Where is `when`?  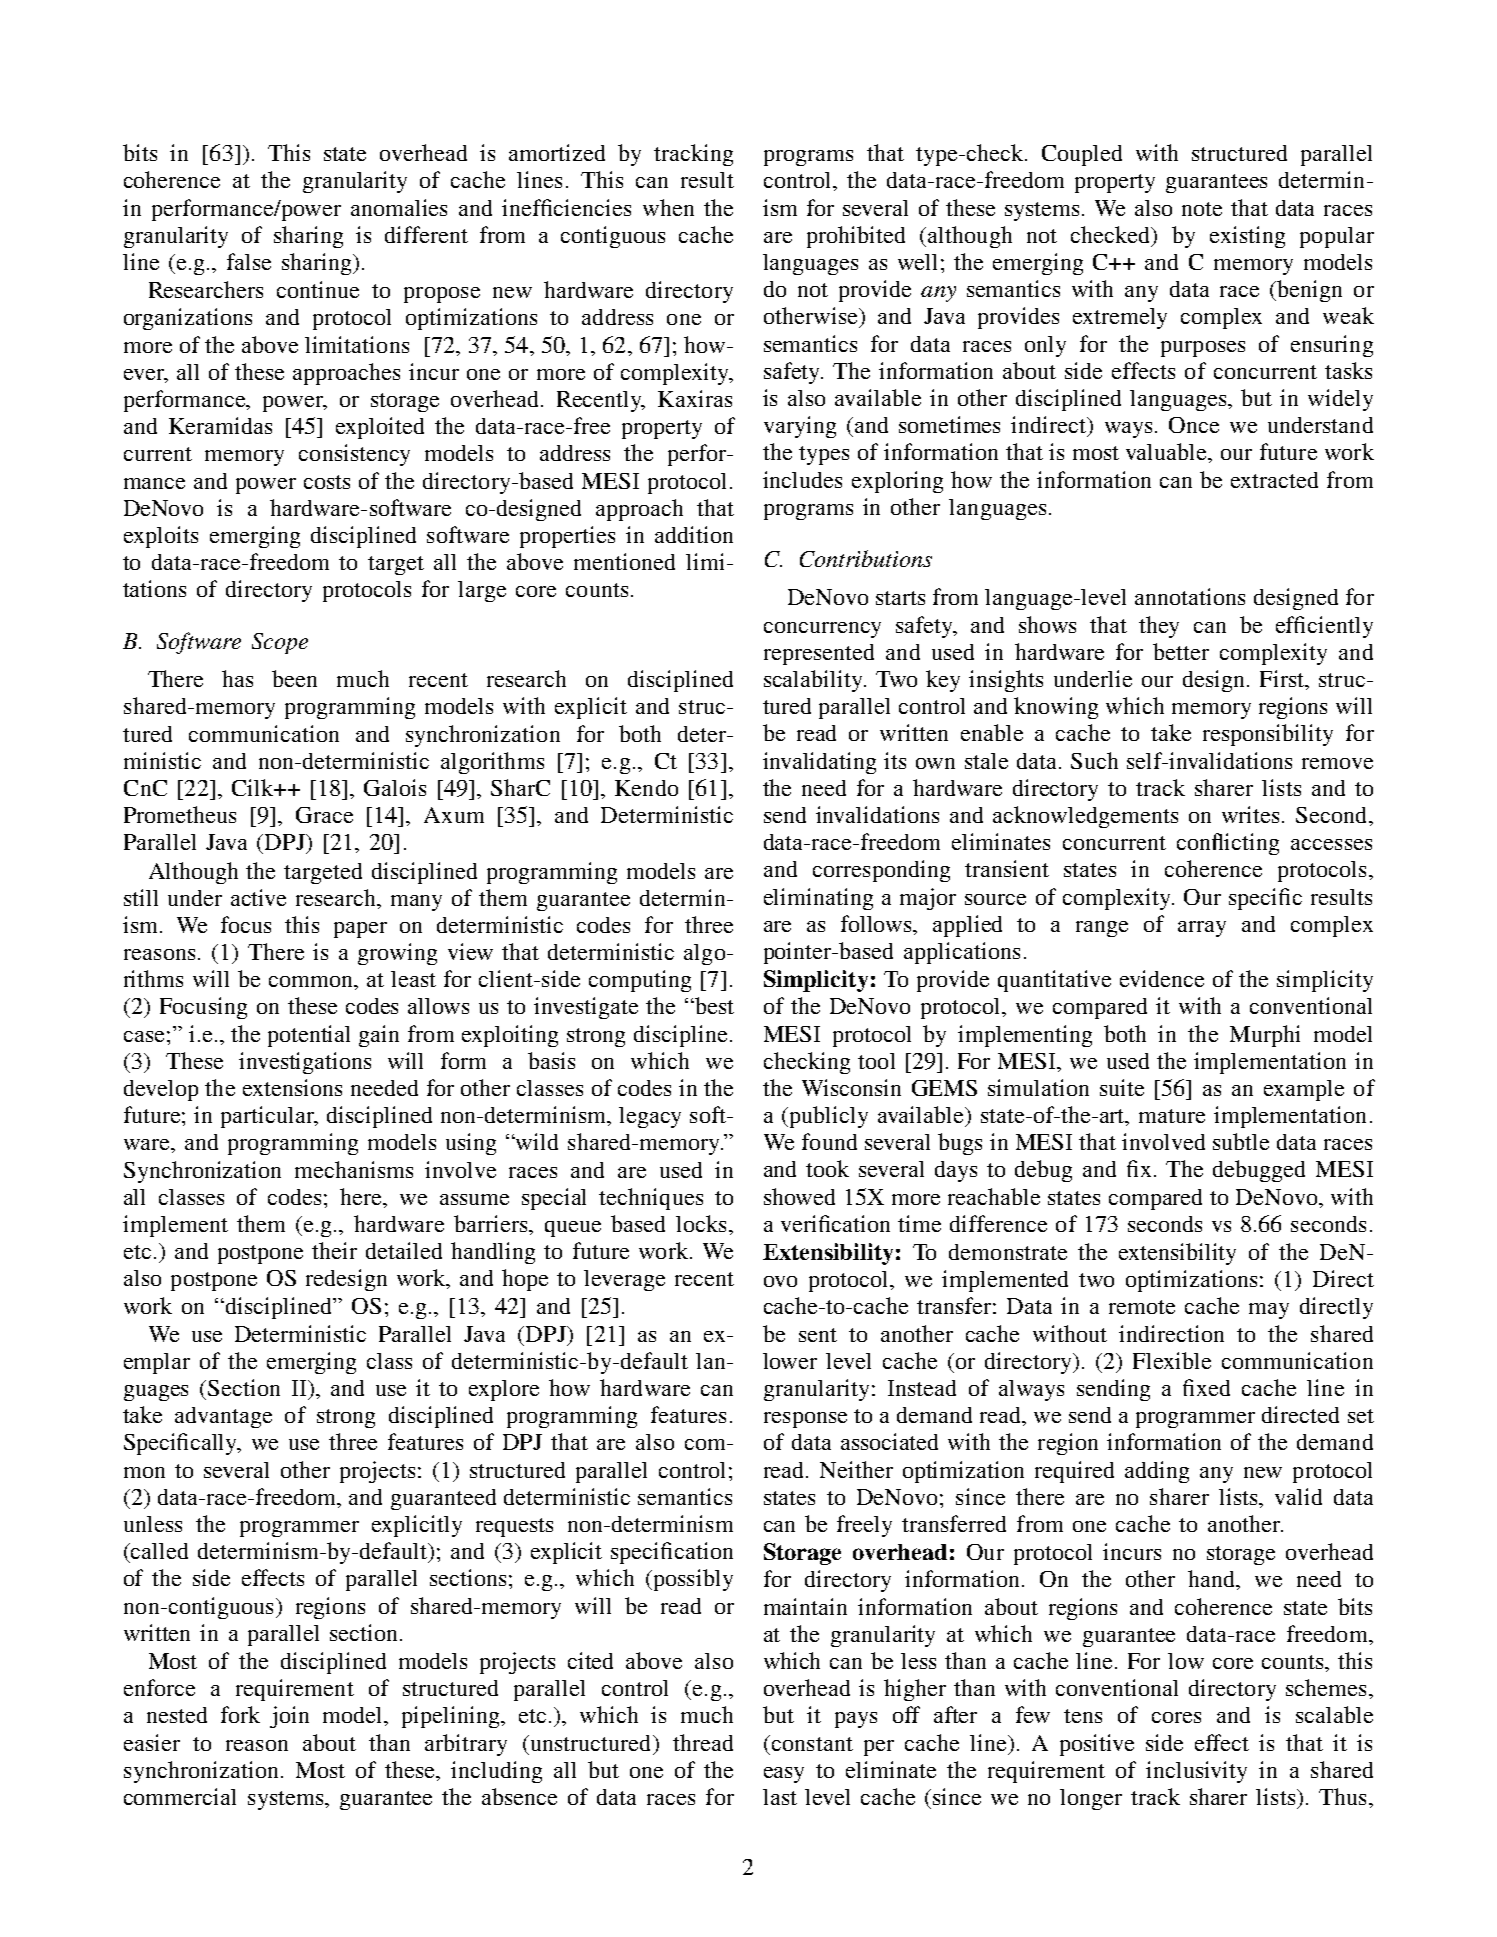
when is located at coordinates (668, 207).
